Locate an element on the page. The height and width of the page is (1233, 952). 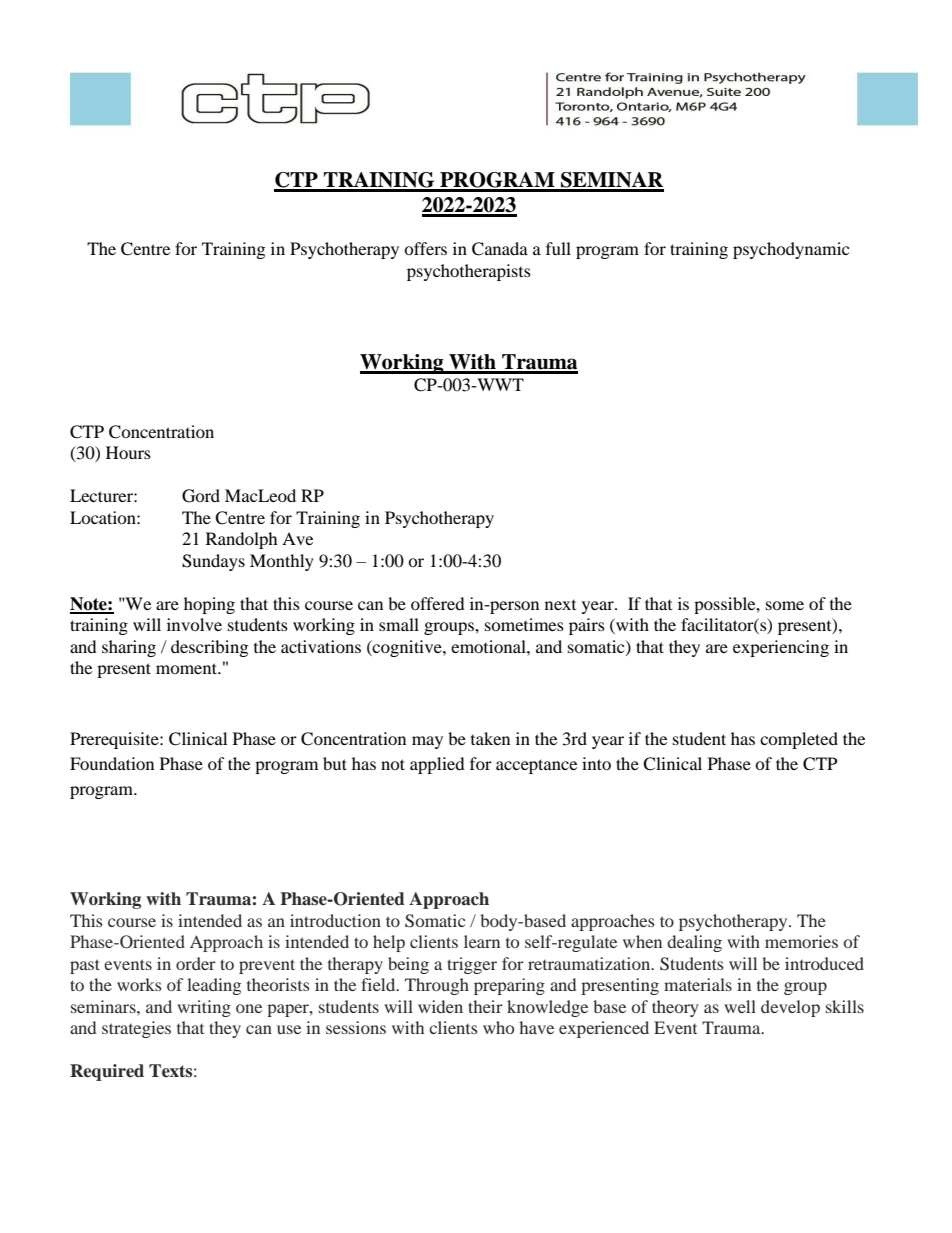
psychodynamic is located at coordinates (791, 250).
